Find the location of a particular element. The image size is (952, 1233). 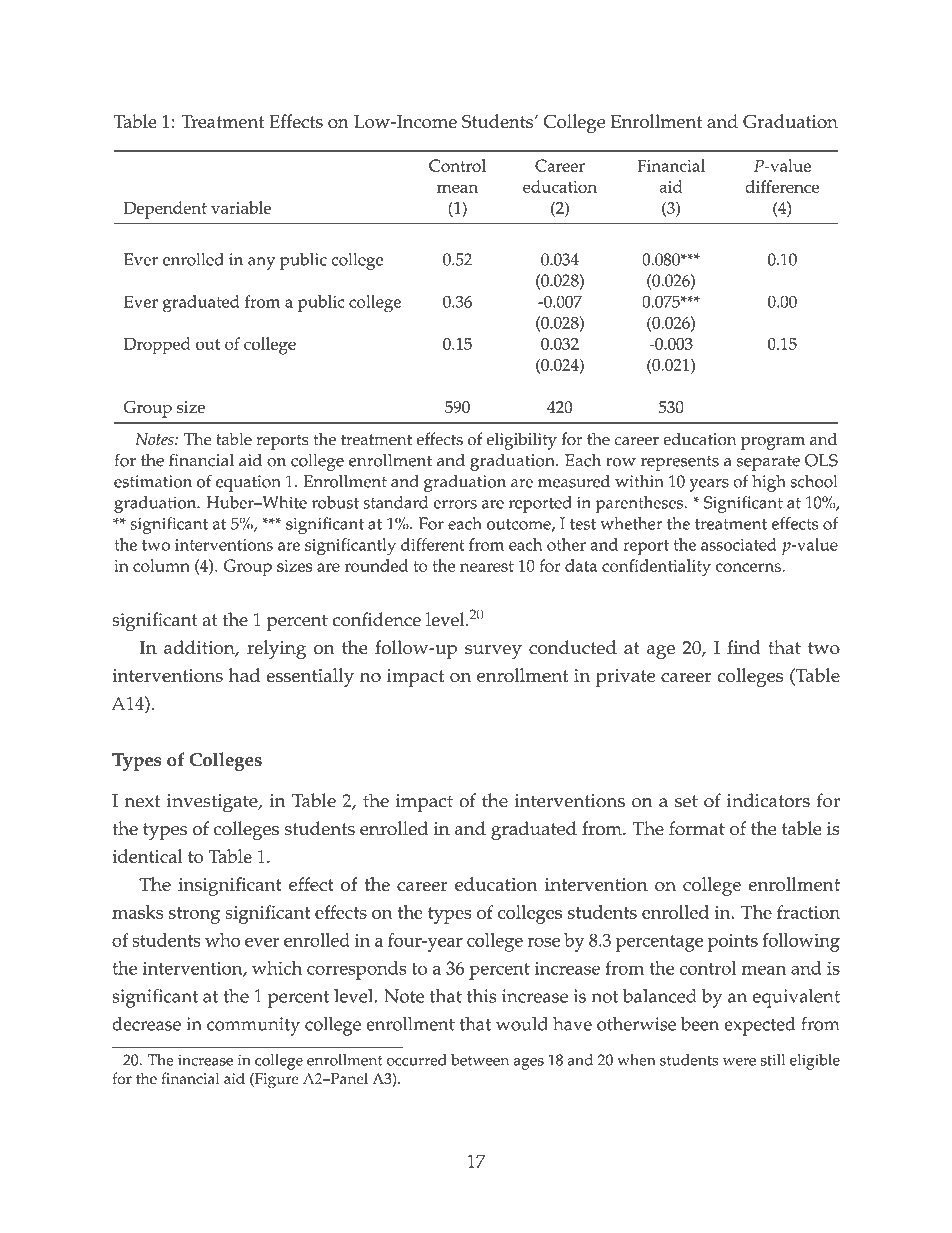

find is located at coordinates (744, 647).
